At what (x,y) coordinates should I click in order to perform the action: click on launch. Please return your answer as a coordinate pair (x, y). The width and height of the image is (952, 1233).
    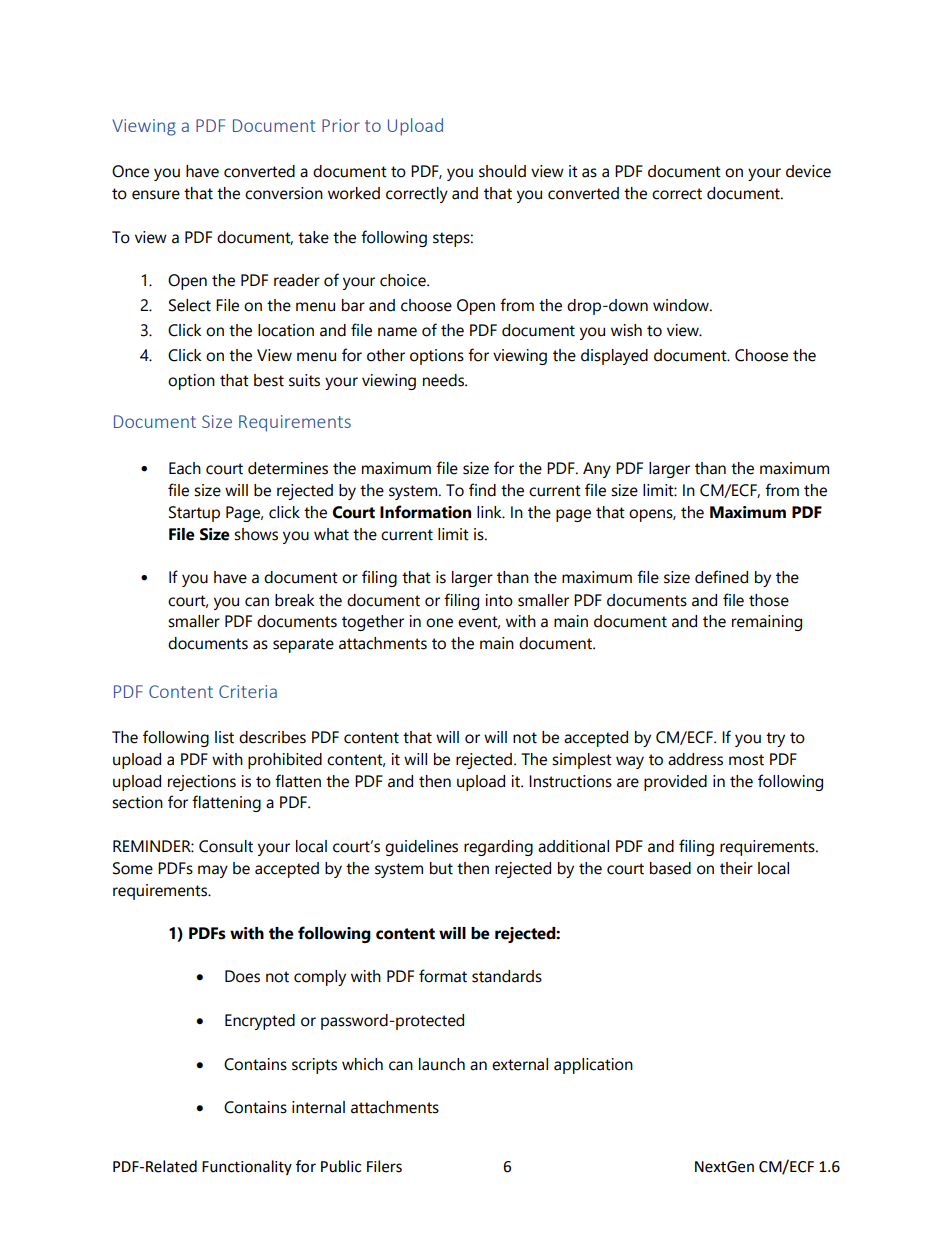
    Looking at the image, I should click on (442, 1064).
